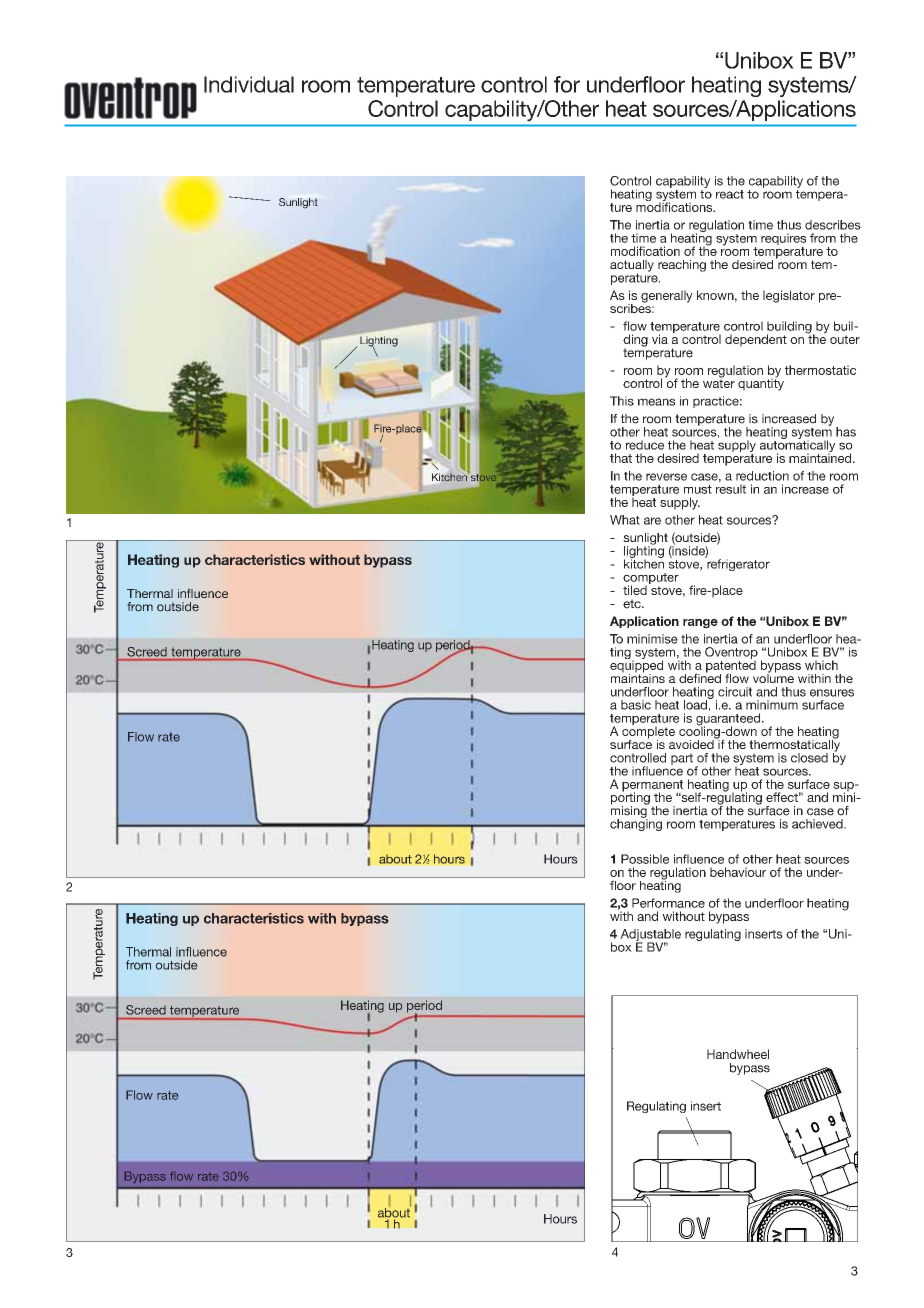 The width and height of the screenshot is (924, 1308). Describe the element at coordinates (625, 520) in the screenshot. I see `What` at that location.
